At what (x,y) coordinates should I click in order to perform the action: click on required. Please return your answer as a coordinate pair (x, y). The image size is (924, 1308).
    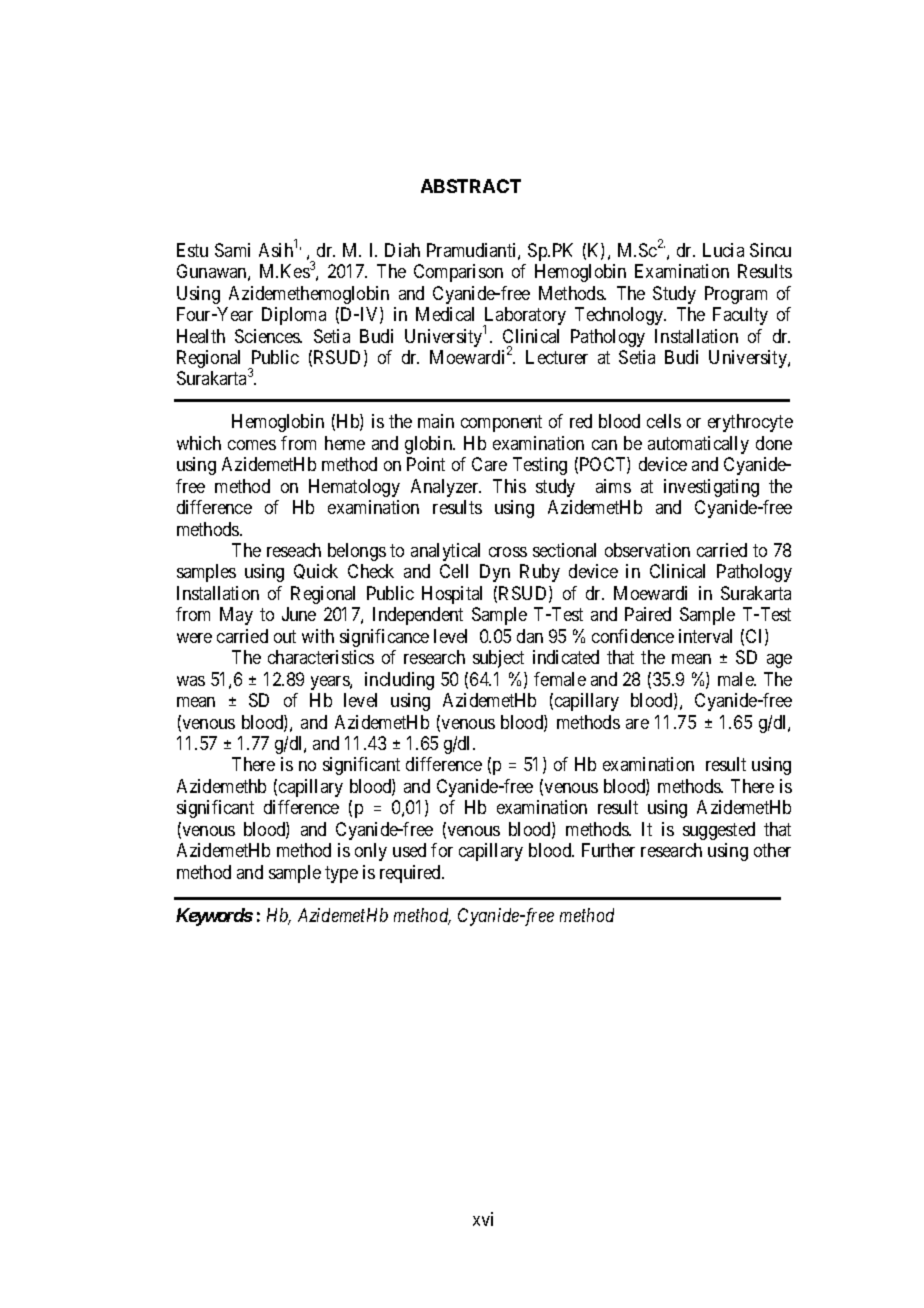
    Looking at the image, I should click on (411, 874).
